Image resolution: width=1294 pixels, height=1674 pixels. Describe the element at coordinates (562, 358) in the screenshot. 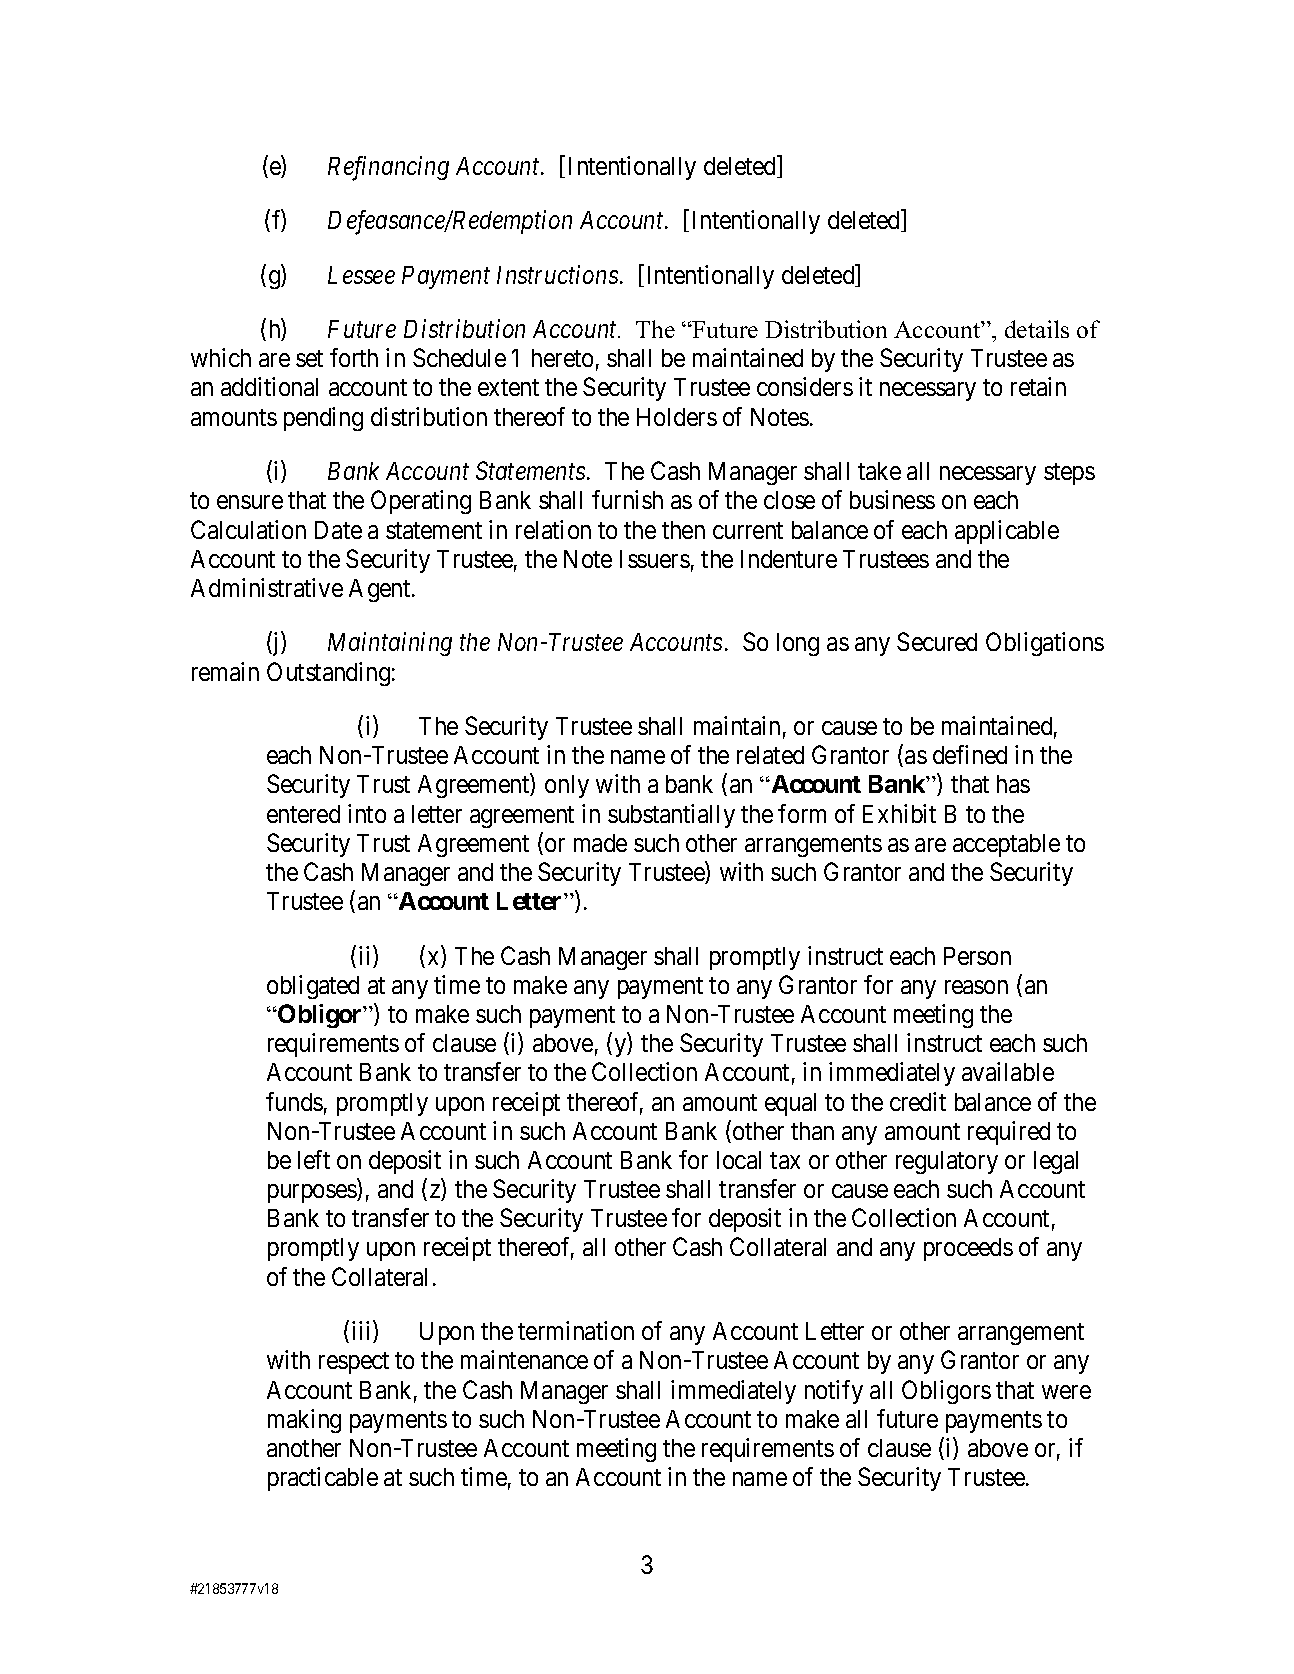

I see `hereto` at that location.
